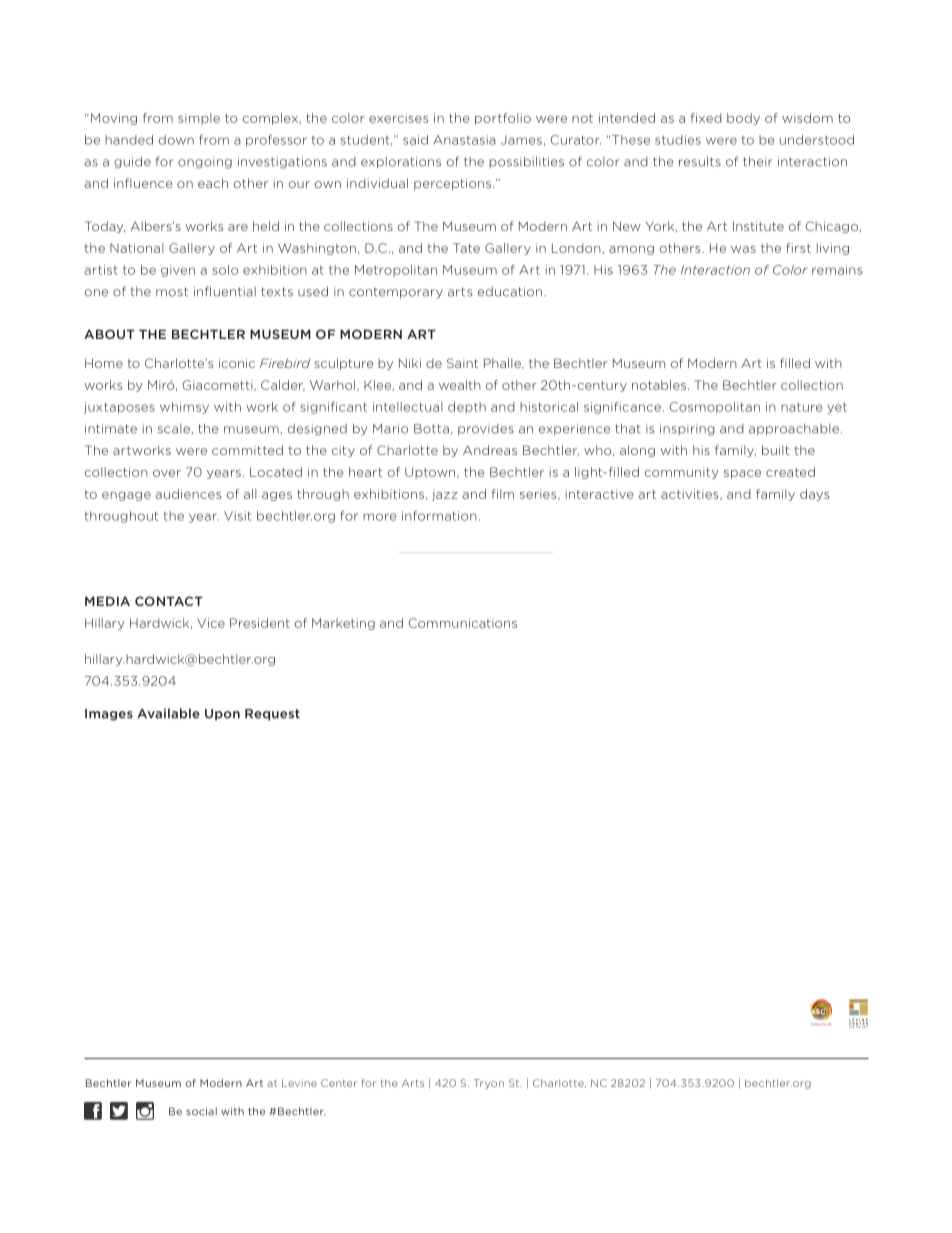  What do you see at coordinates (169, 601) in the image?
I see `CONTACT` at bounding box center [169, 601].
